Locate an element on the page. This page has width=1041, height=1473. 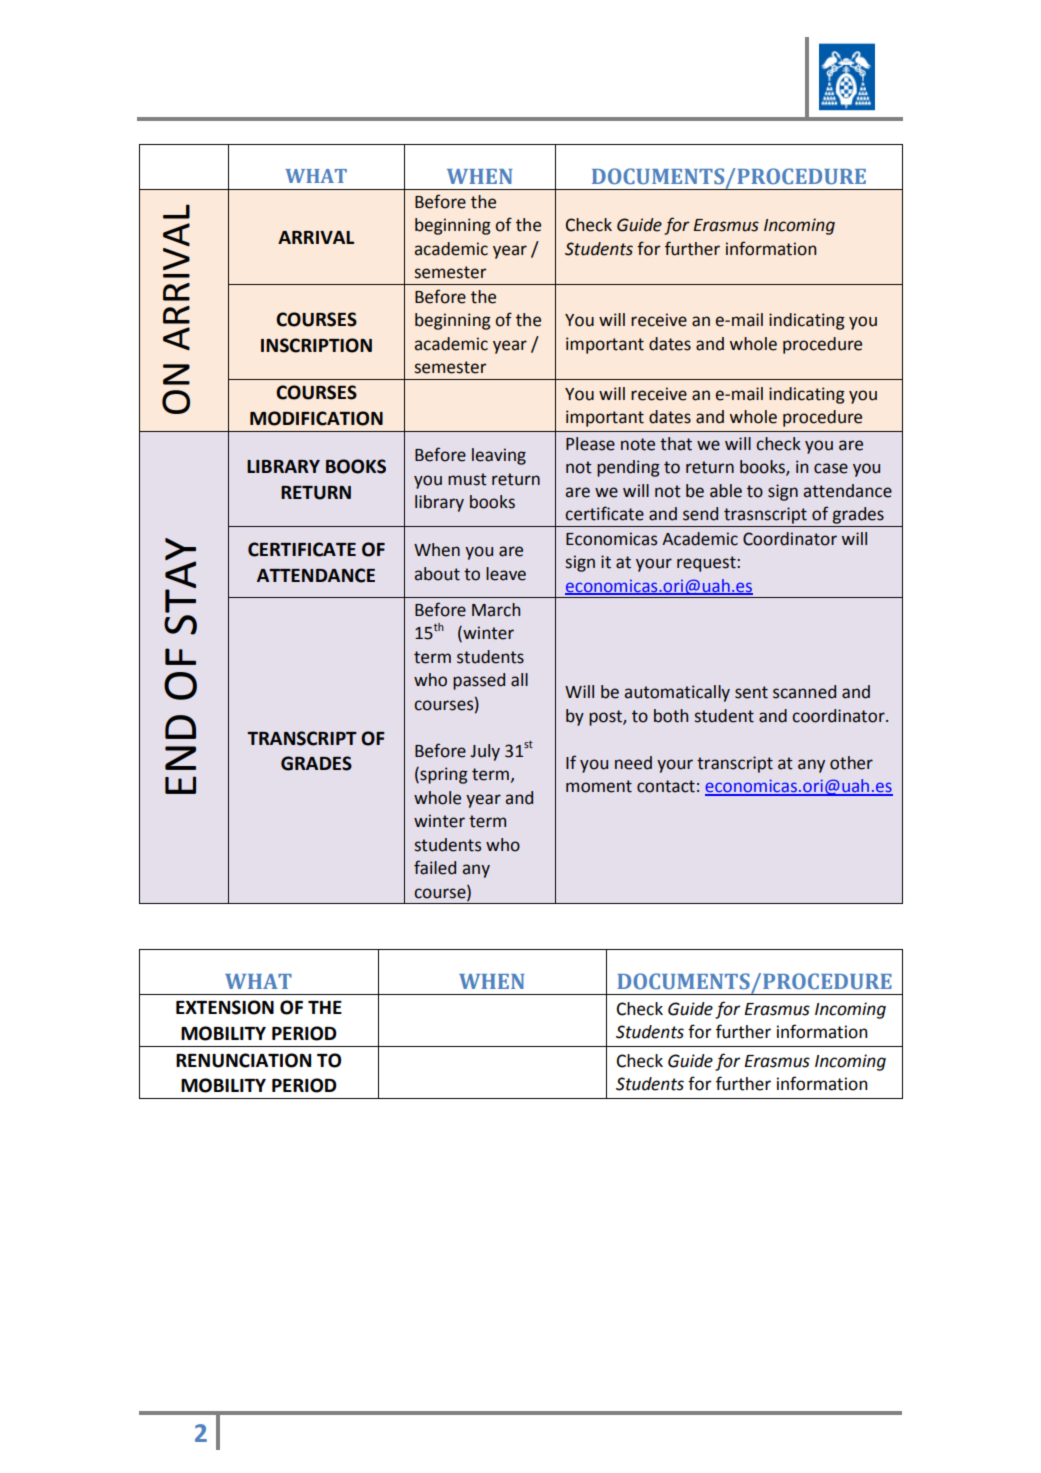
RENUNCIATION is located at coordinates (243, 1060).
